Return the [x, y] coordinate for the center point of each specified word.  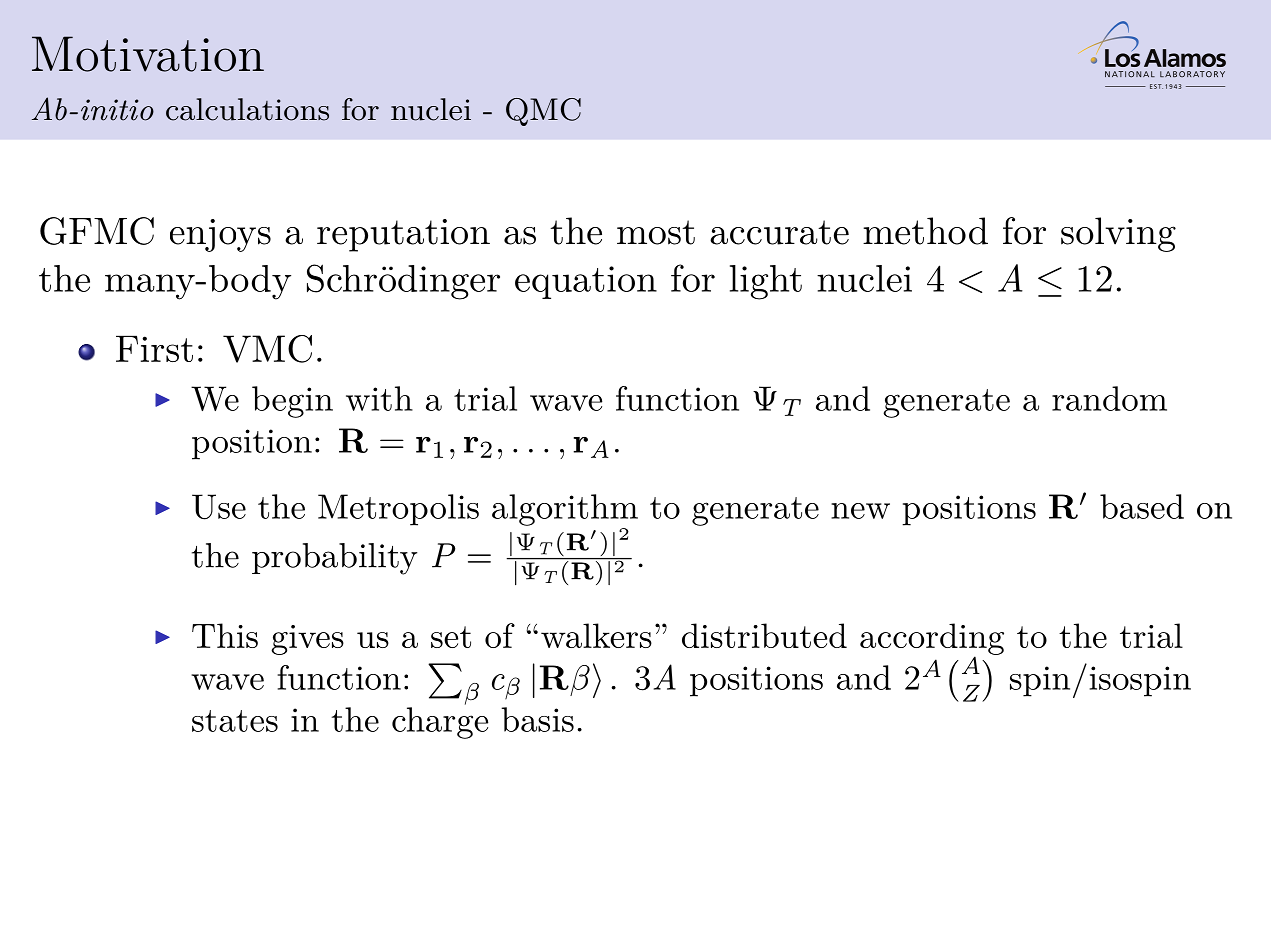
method [925, 231]
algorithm [565, 510]
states [235, 721]
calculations [247, 109]
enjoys [220, 235]
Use [219, 507]
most [656, 232]
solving [1118, 234]
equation [586, 282]
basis [537, 719]
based [1142, 506]
